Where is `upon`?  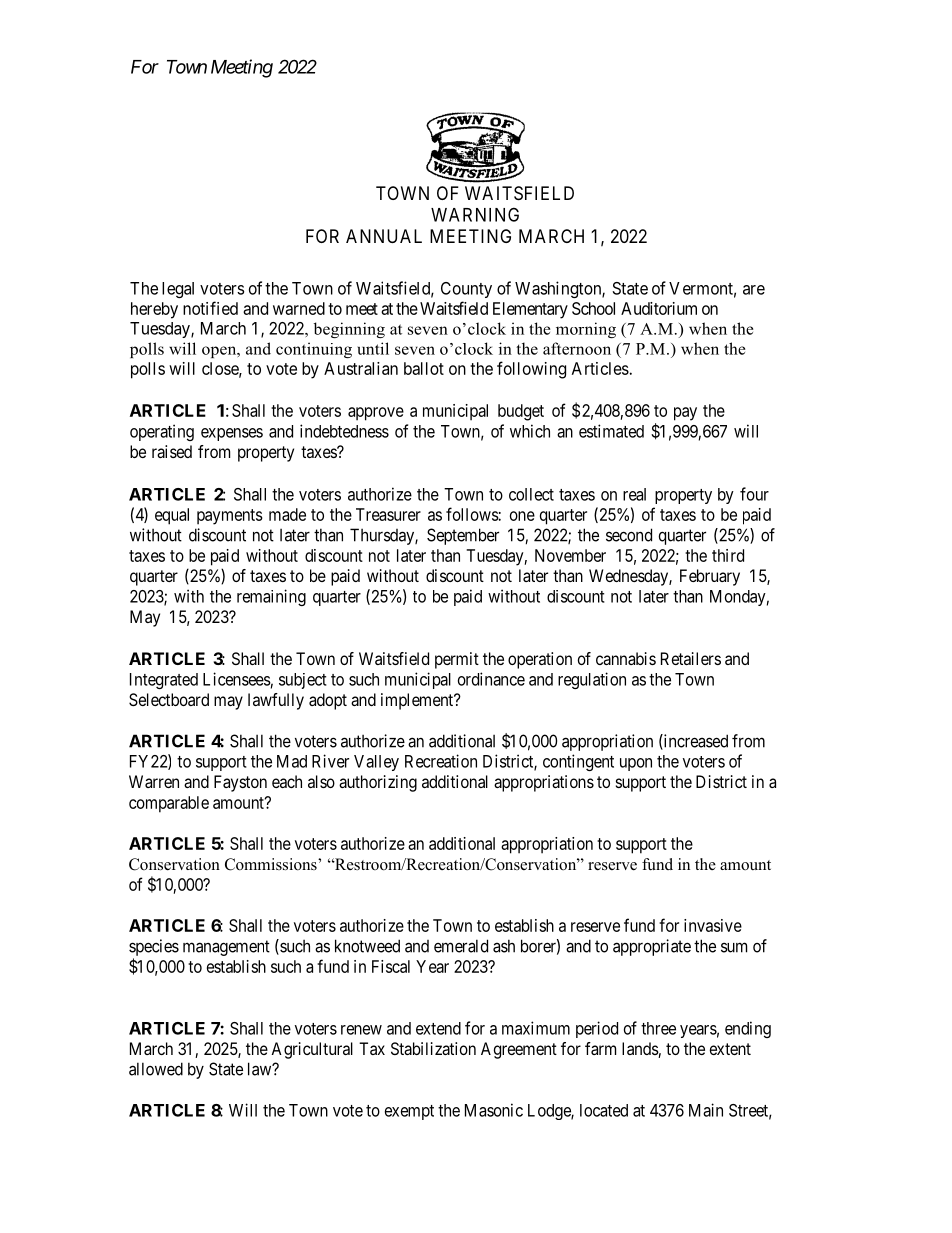
upon is located at coordinates (636, 764).
